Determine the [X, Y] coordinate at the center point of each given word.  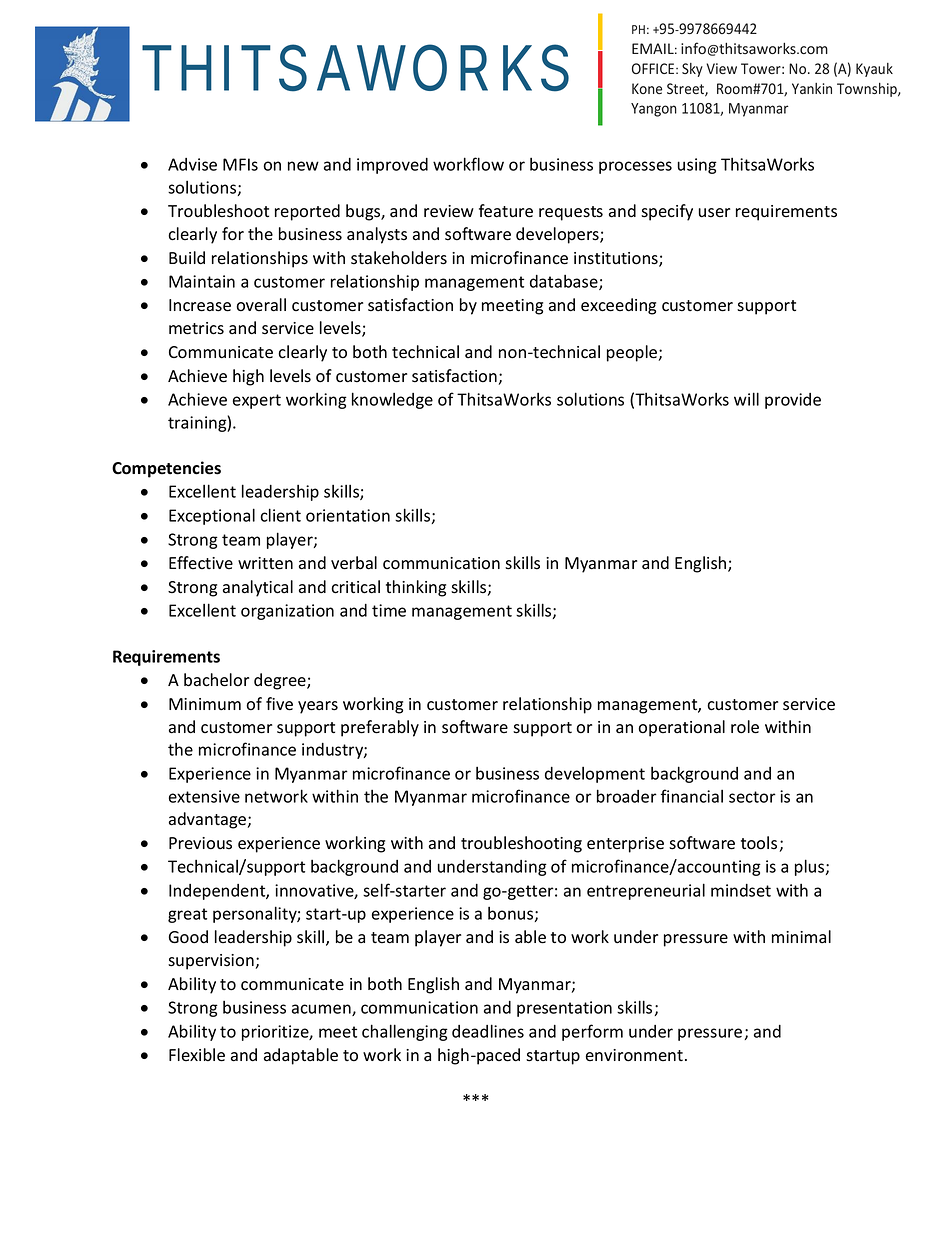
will [746, 399]
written [265, 563]
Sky [692, 70]
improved [392, 166]
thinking [416, 588]
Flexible [197, 1055]
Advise [192, 164]
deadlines [488, 1031]
